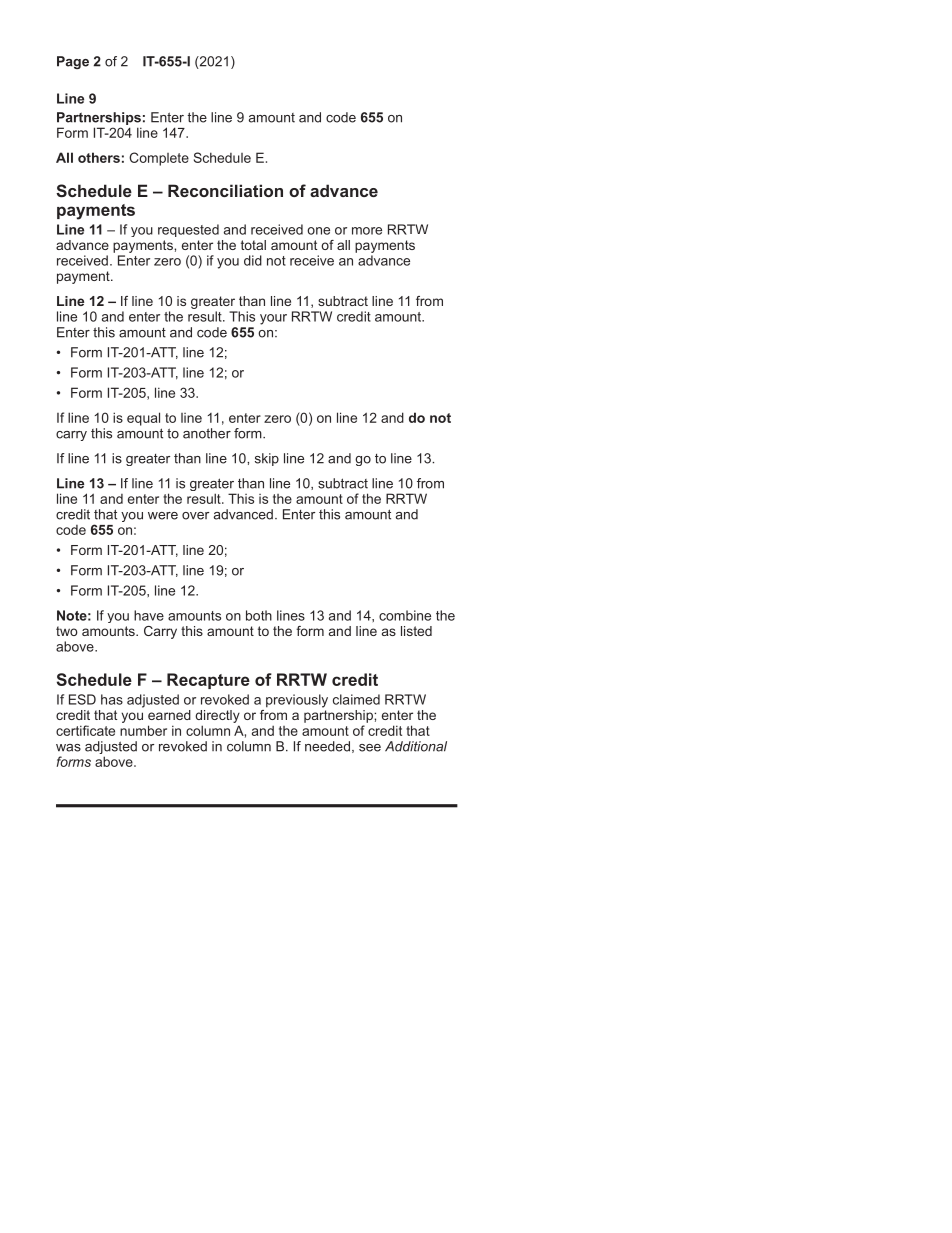 This screenshot has height=1233, width=952. Describe the element at coordinates (267, 459) in the screenshot. I see `skip` at that location.
